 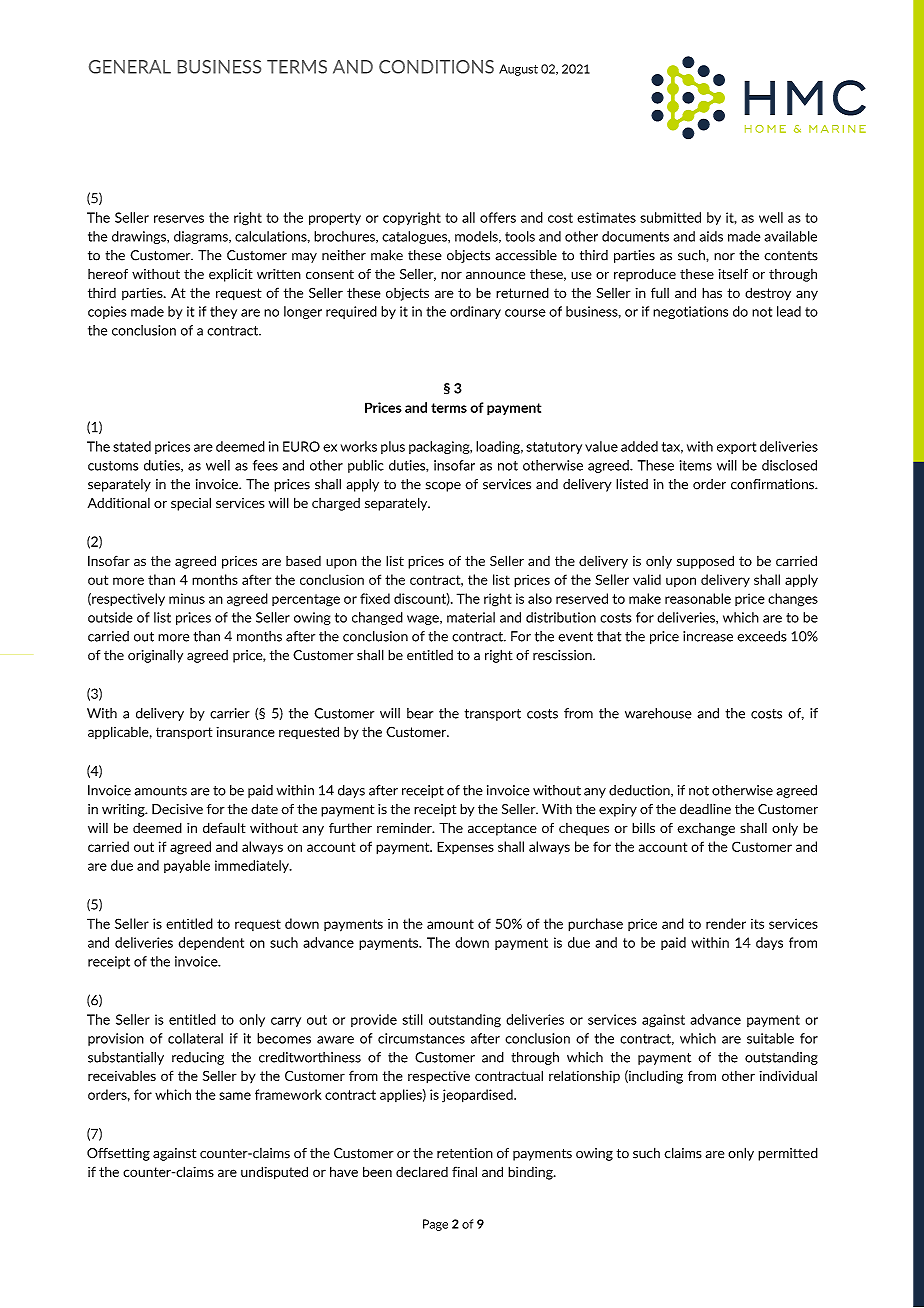 I want to click on CONDITIONS, so click(x=436, y=67).
